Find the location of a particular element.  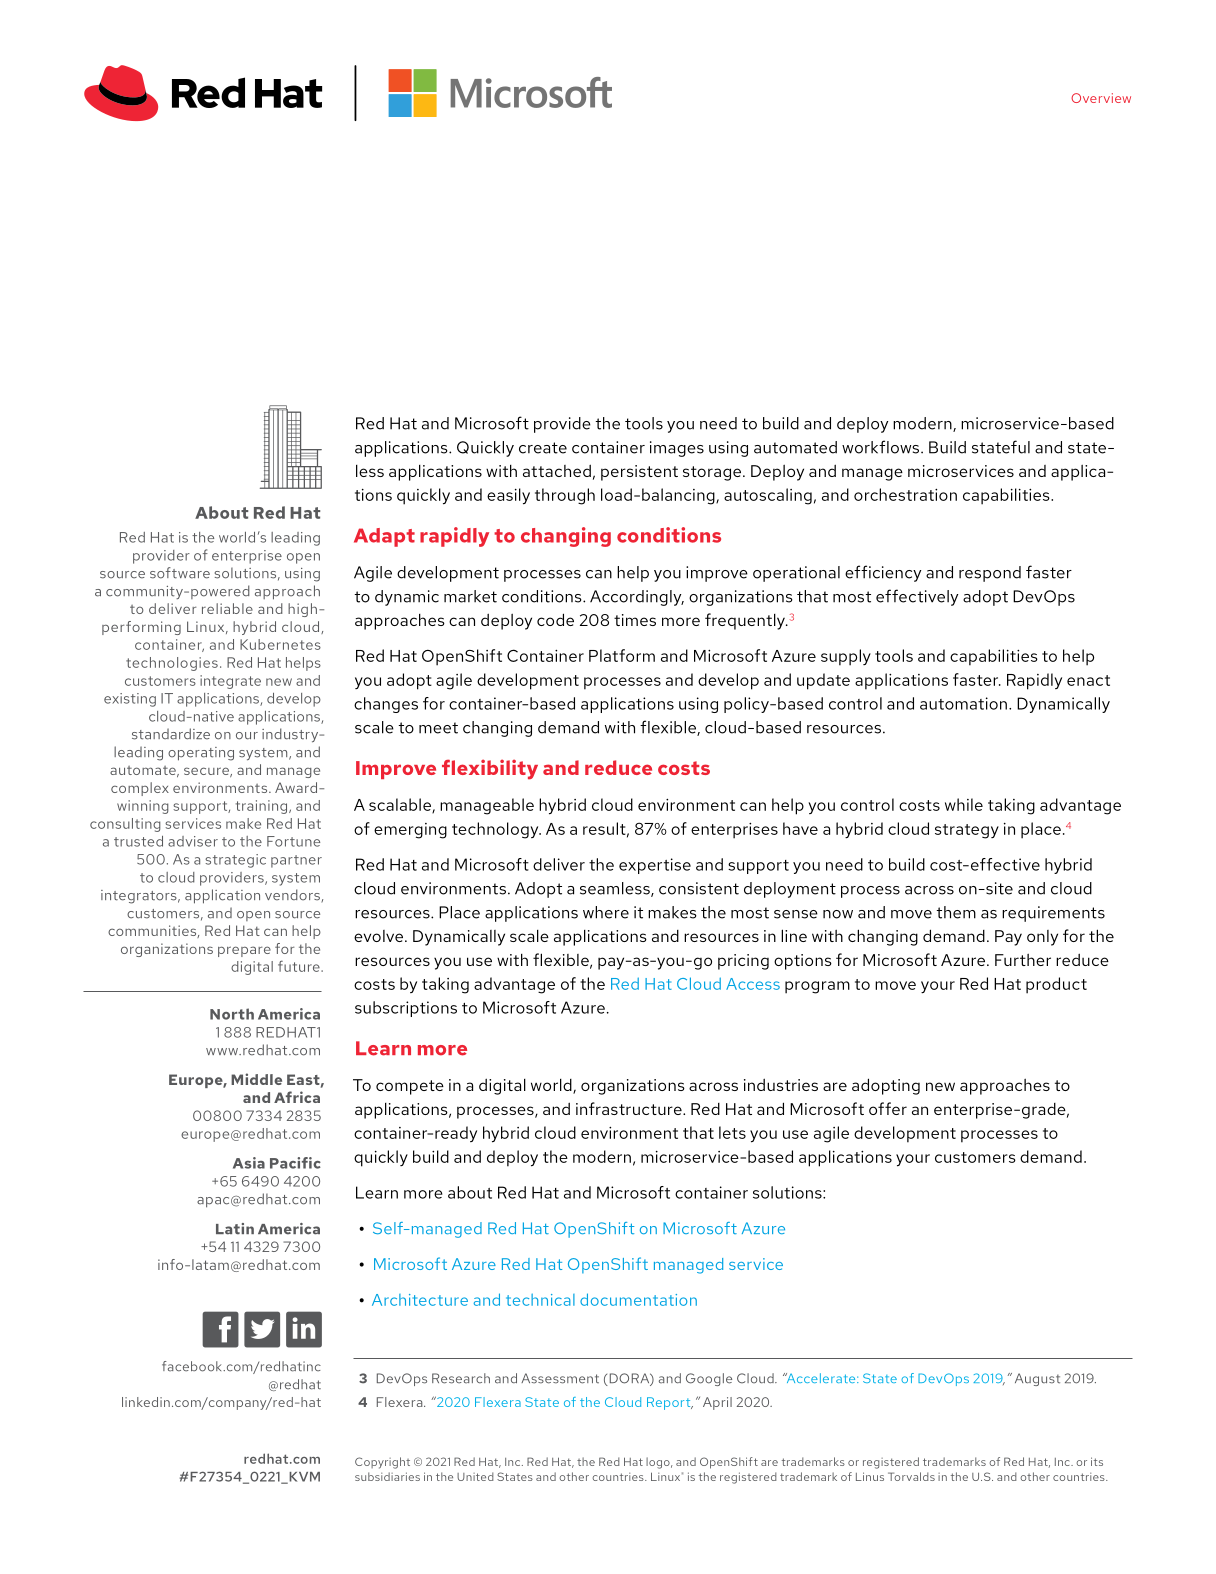

reliable is located at coordinates (227, 608).
